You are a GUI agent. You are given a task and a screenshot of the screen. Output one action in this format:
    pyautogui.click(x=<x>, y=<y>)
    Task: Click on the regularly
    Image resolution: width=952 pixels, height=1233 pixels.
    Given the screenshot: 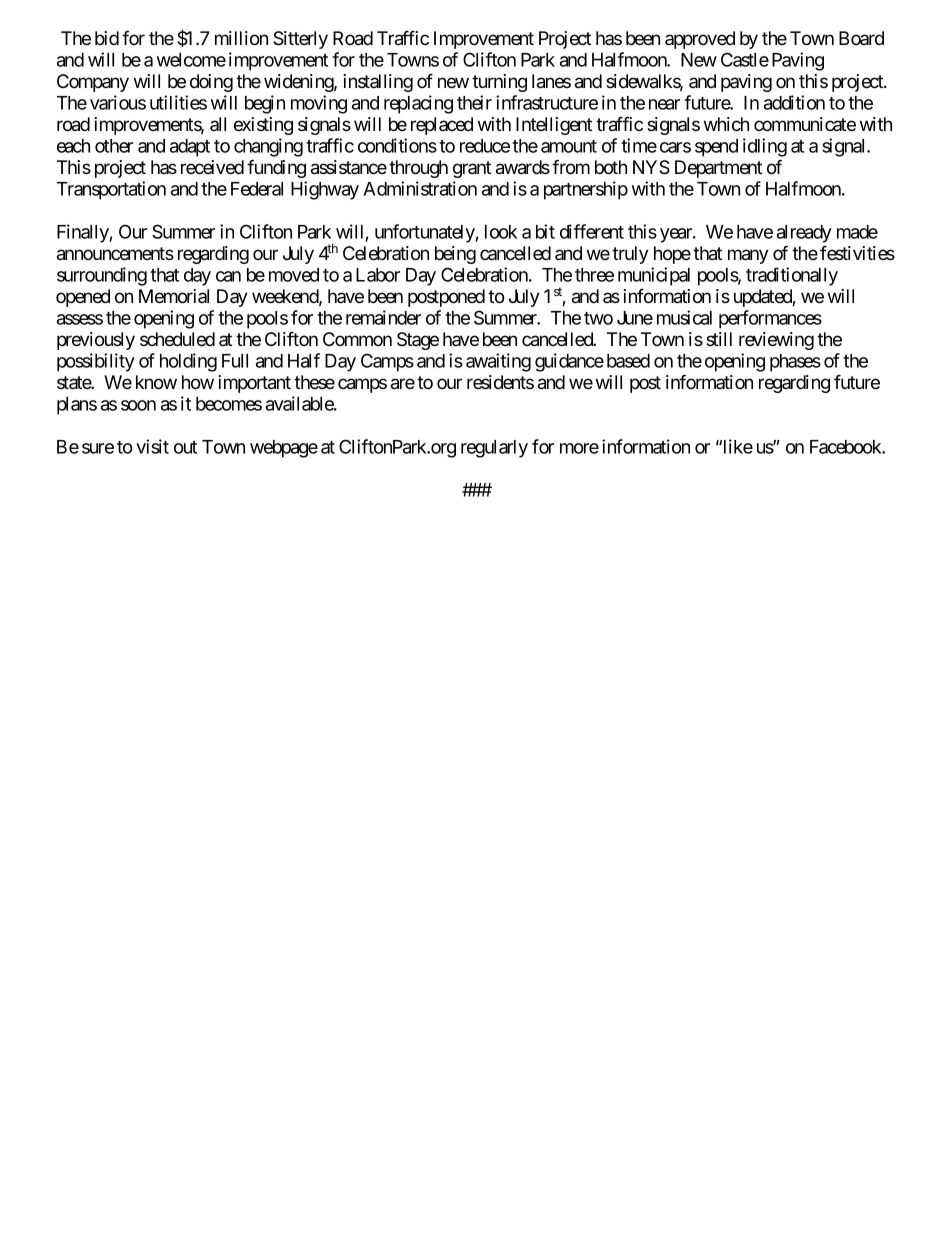 What is the action you would take?
    pyautogui.click(x=494, y=449)
